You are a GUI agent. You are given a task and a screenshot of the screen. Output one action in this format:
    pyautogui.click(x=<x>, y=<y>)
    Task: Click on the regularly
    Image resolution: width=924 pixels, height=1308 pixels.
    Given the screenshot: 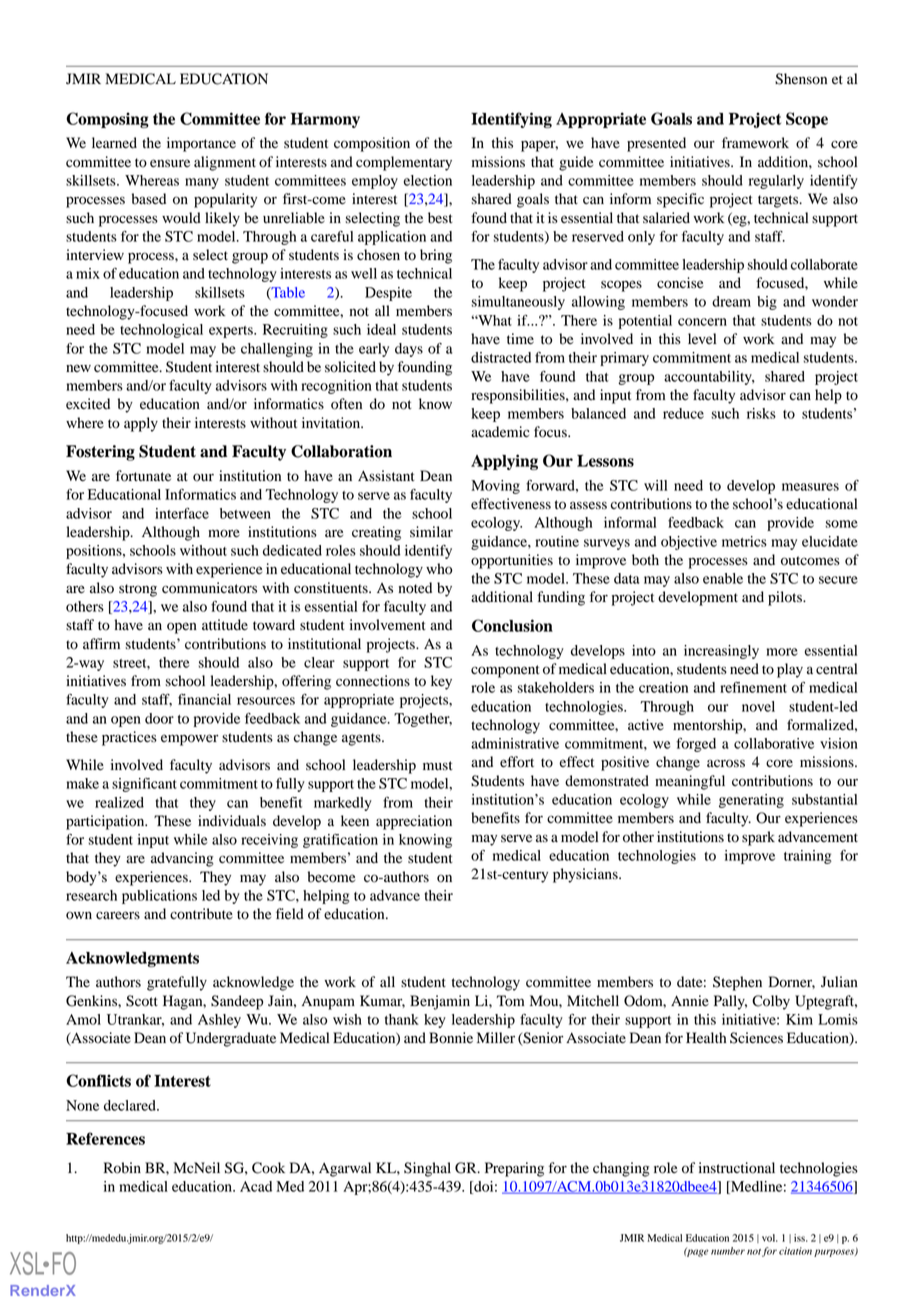 What is the action you would take?
    pyautogui.click(x=776, y=182)
